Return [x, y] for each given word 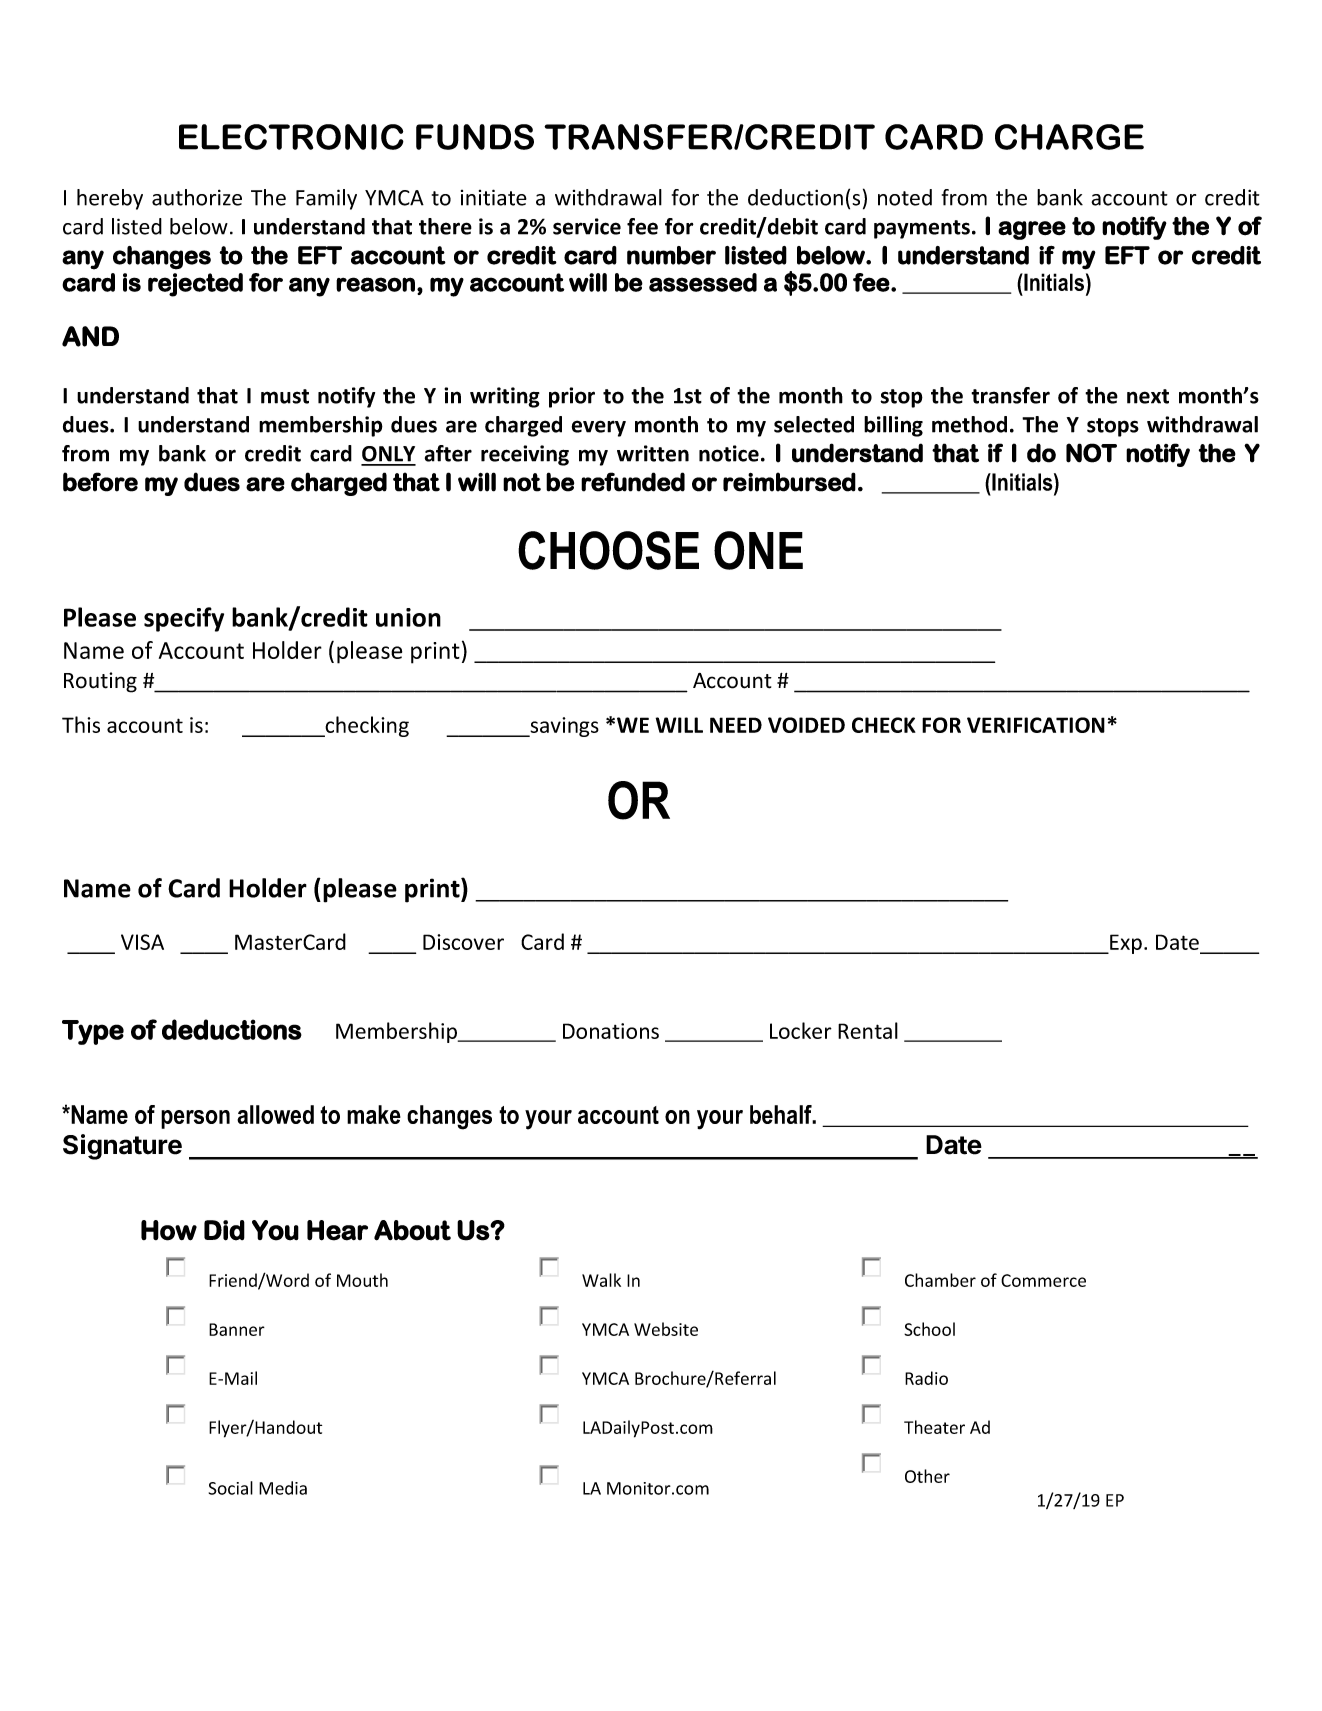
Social [231, 1488]
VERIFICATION [1036, 725]
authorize [197, 197]
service [587, 226]
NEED [736, 725]
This [81, 724]
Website [666, 1329]
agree [1032, 230]
